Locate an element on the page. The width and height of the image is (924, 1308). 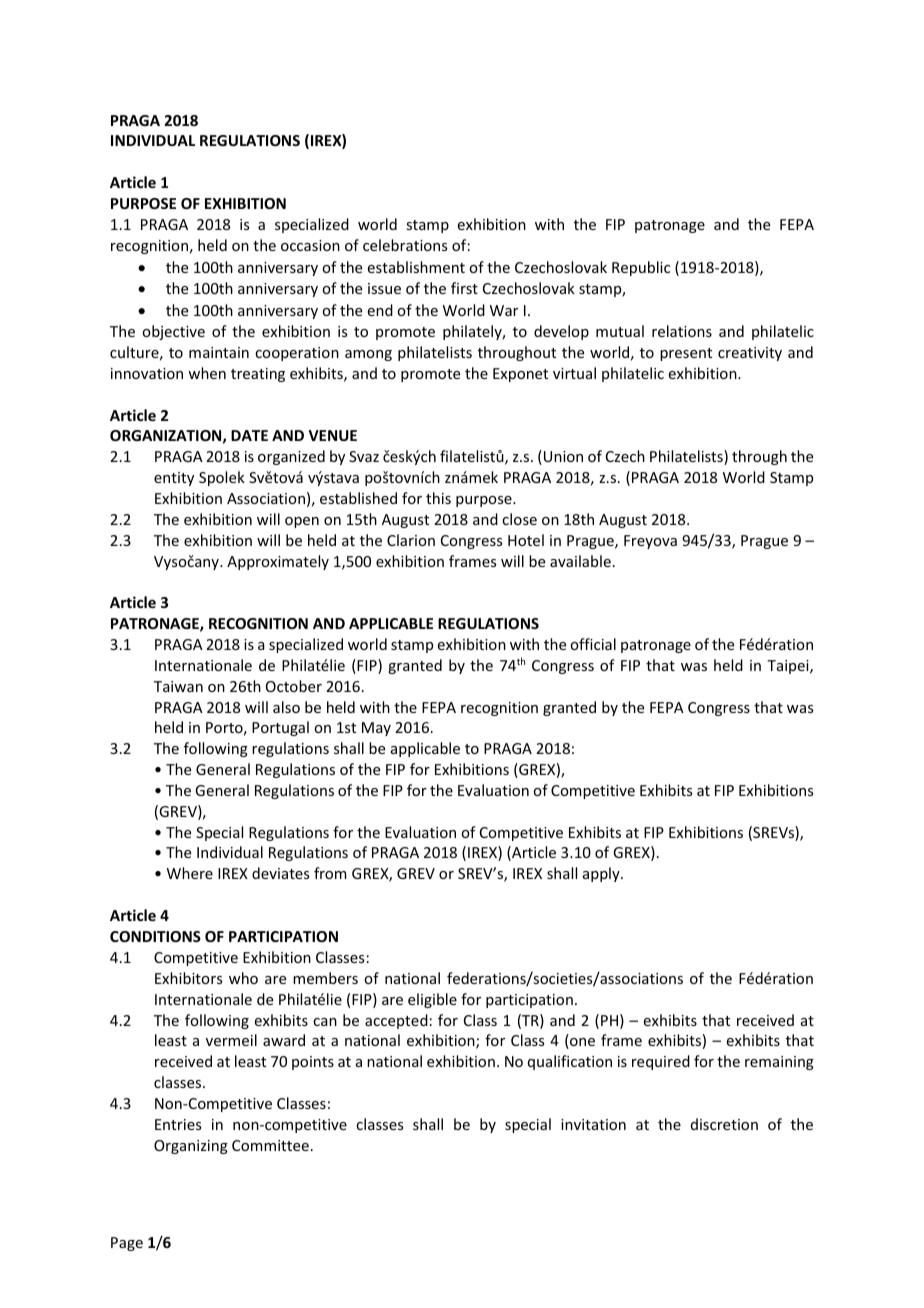
Exhibitors is located at coordinates (188, 978).
